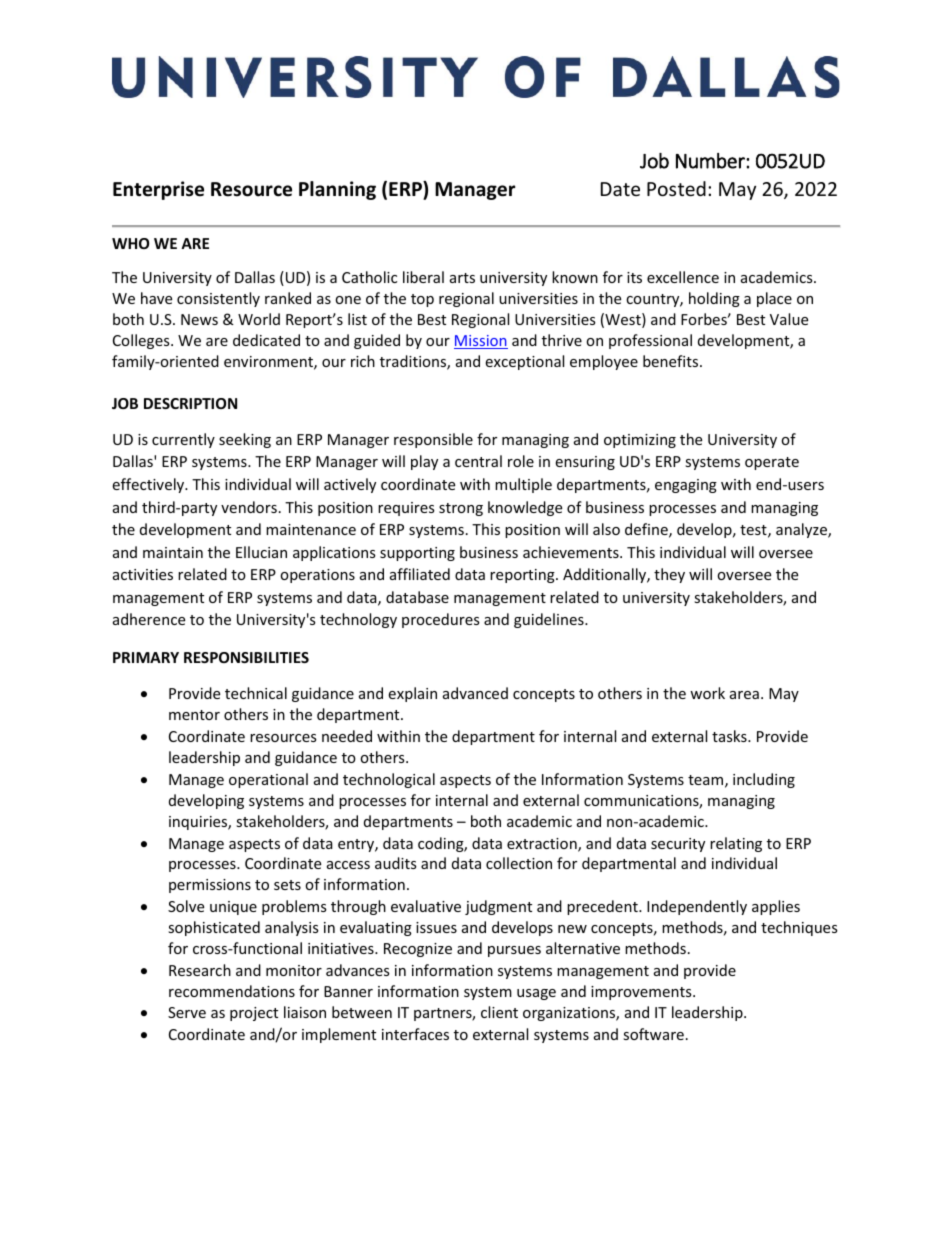  What do you see at coordinates (158, 190) in the document?
I see `Enterprise` at bounding box center [158, 190].
